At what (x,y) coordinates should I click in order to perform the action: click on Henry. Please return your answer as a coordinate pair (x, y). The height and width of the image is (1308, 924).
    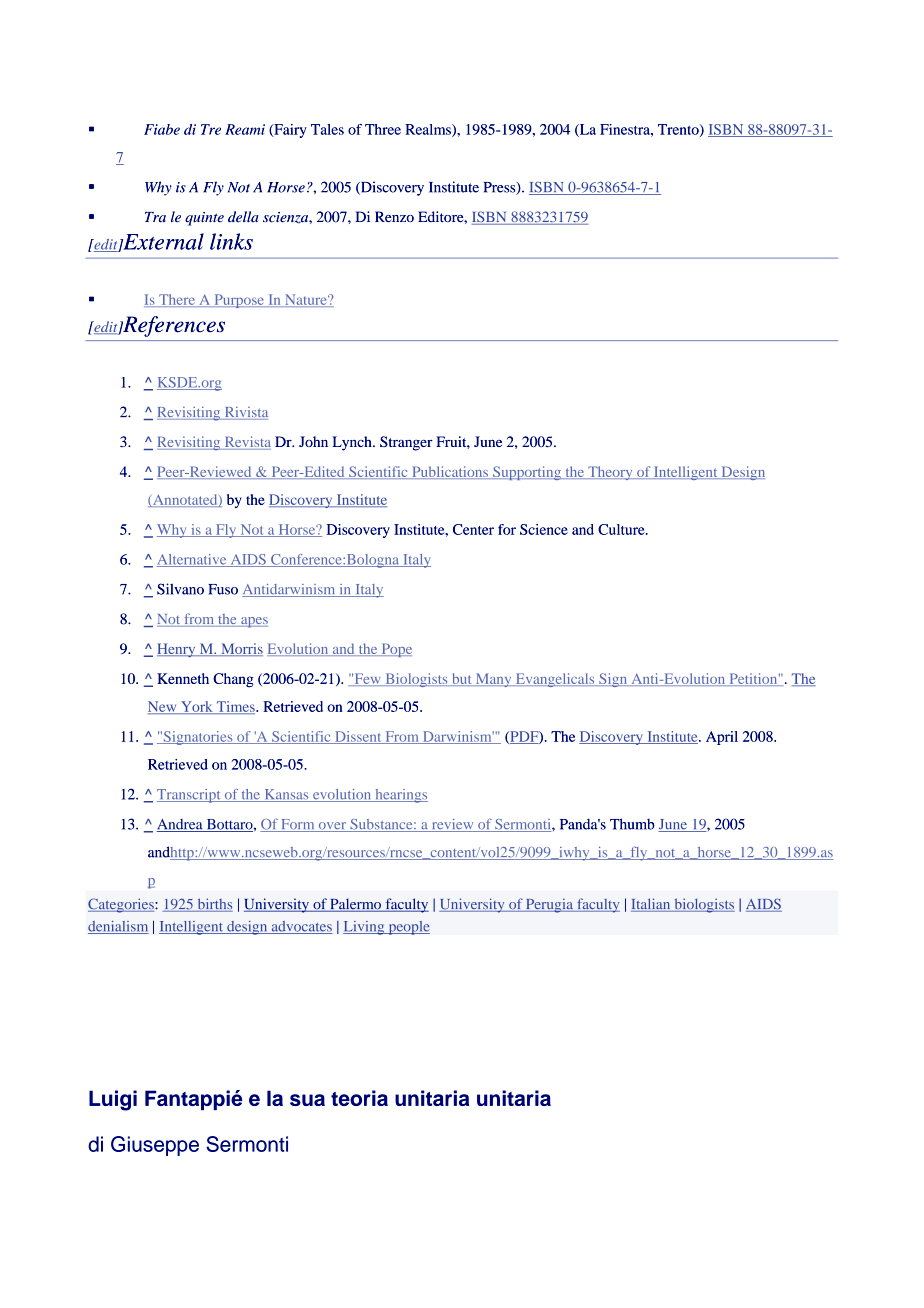
    Looking at the image, I should click on (177, 650).
